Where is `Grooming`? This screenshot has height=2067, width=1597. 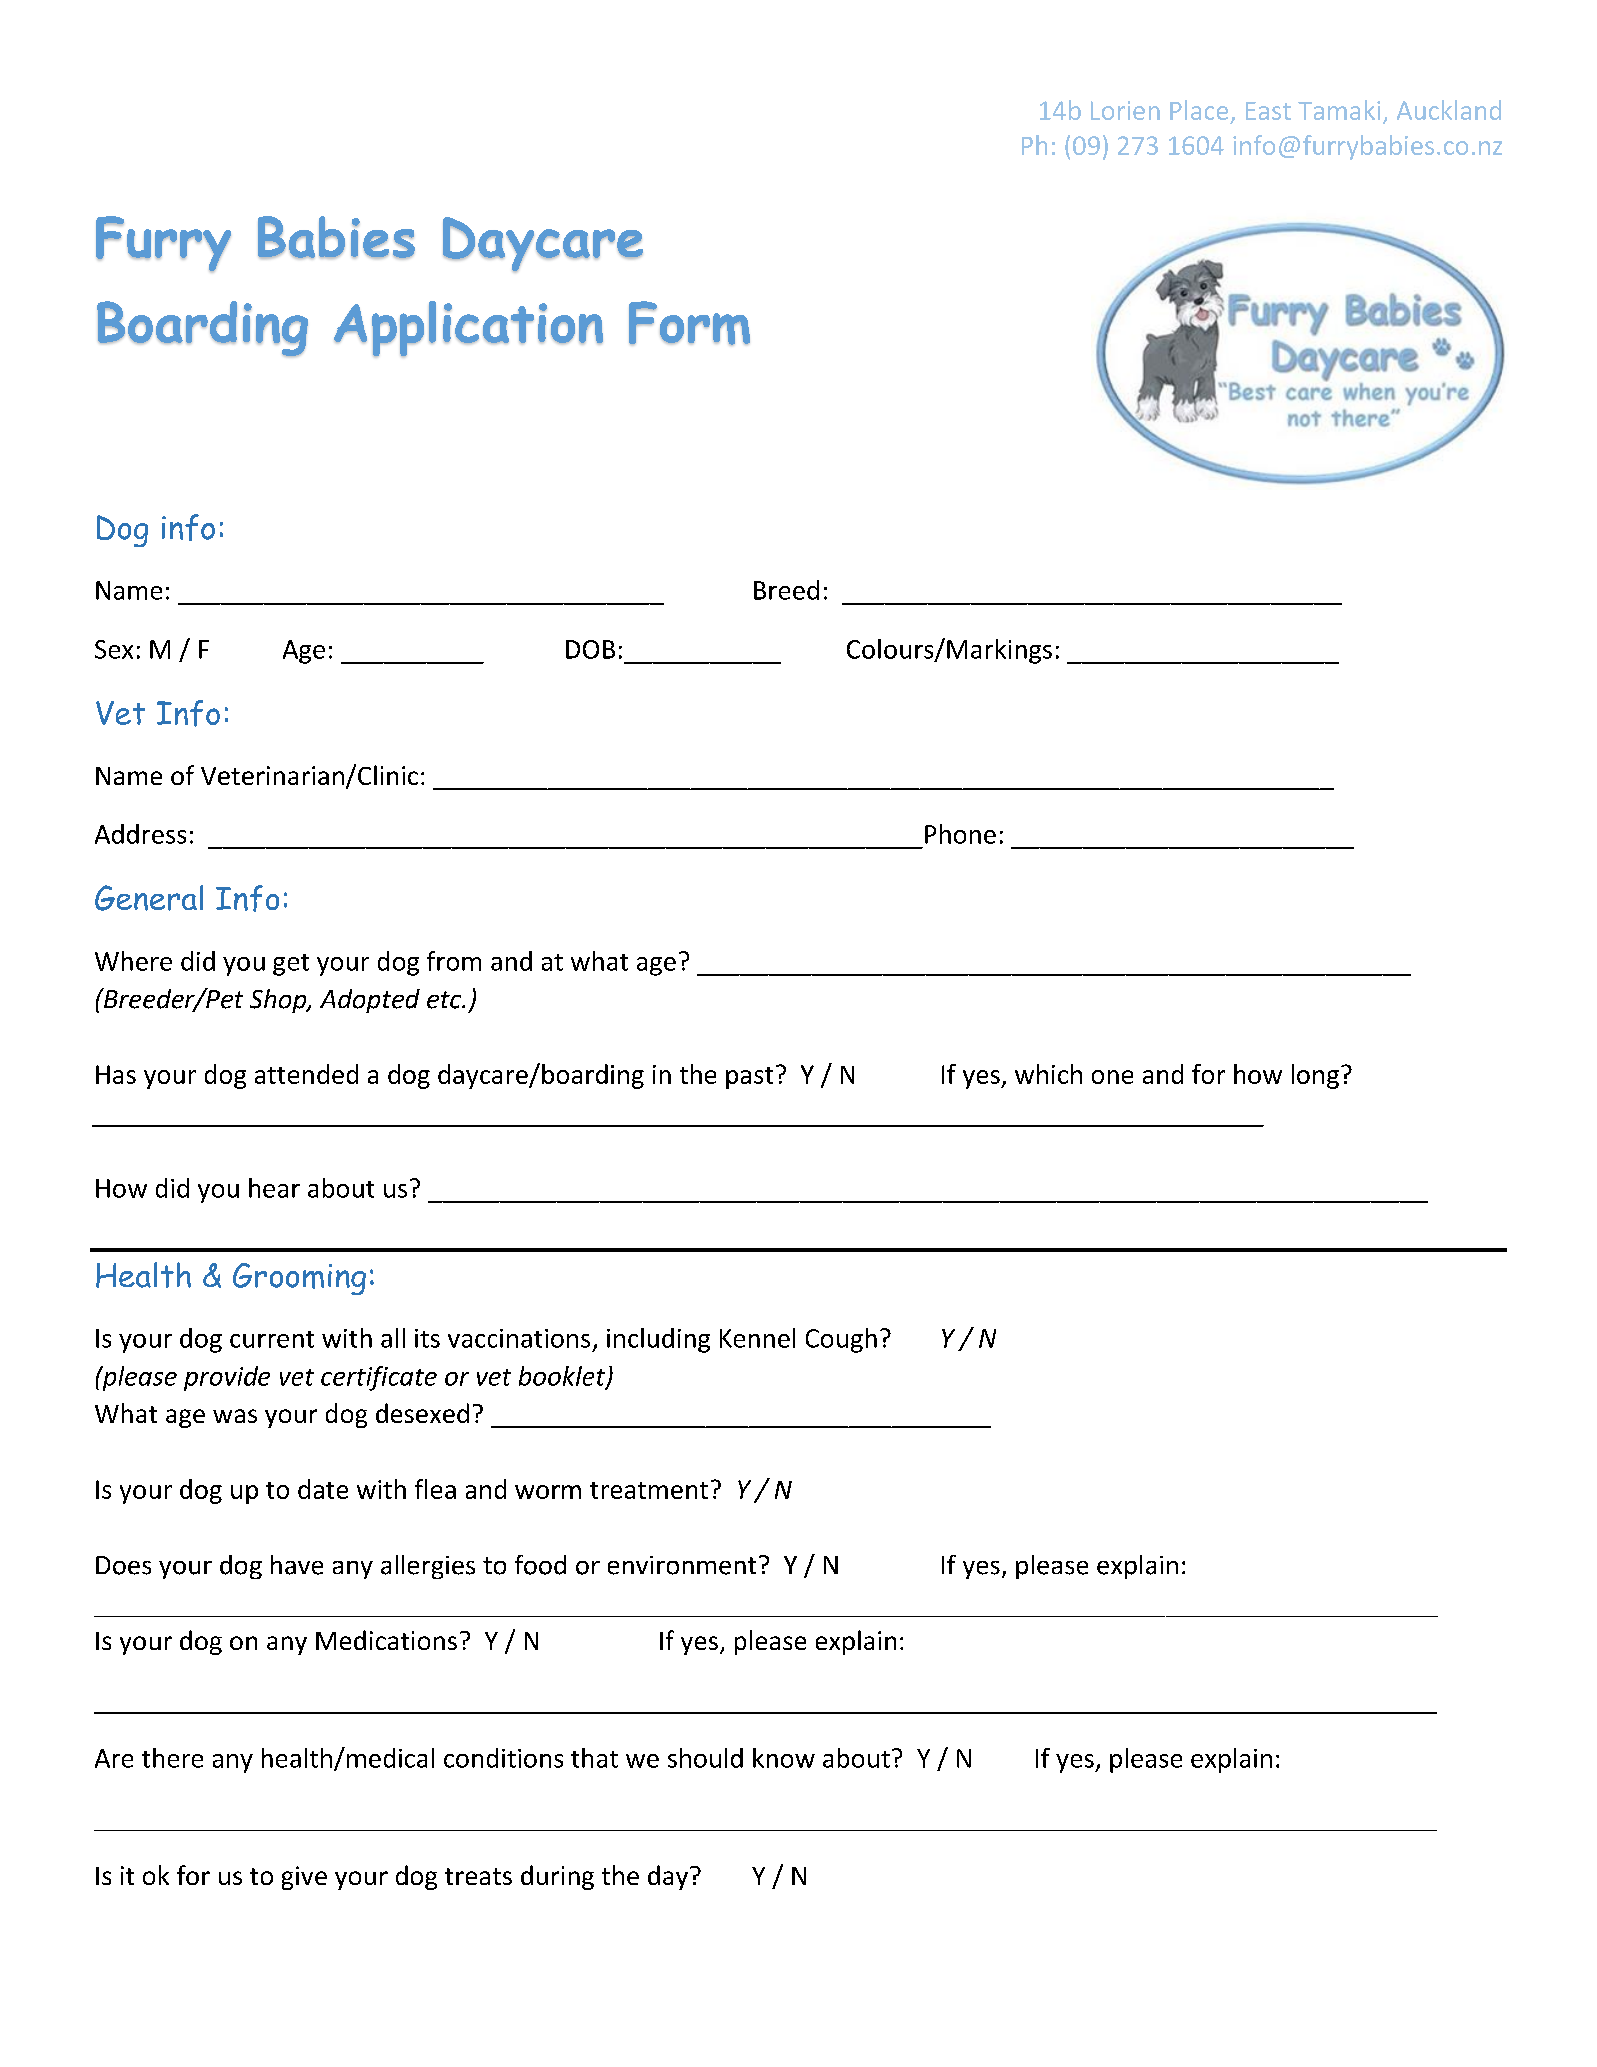
Grooming is located at coordinates (299, 1279).
